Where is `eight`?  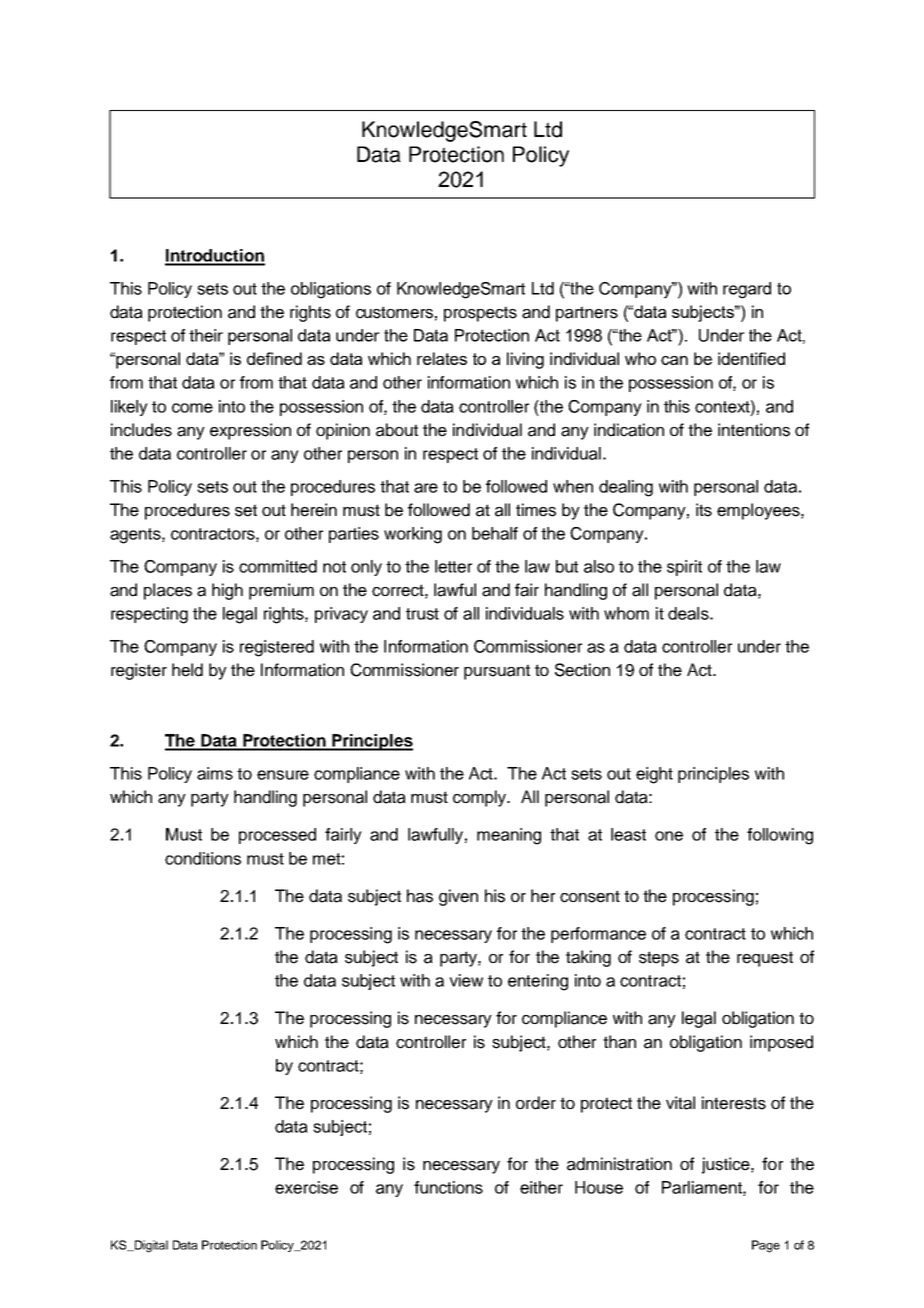 eight is located at coordinates (654, 775).
